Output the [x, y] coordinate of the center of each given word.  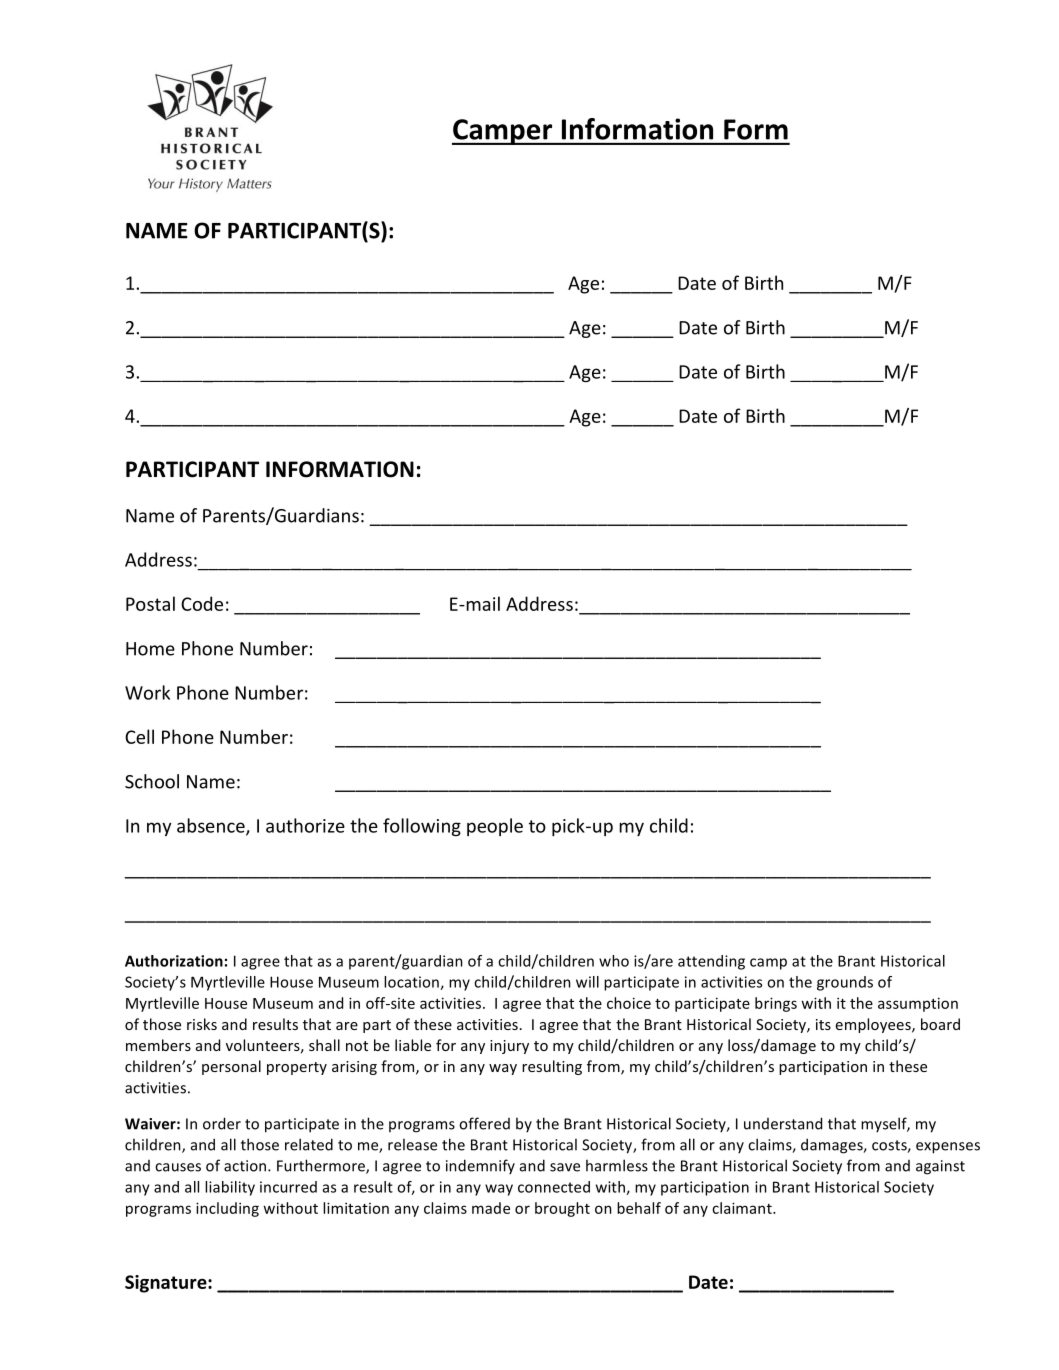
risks [202, 1024]
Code [202, 603]
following [422, 827]
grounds [845, 983]
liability [230, 1188]
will [587, 982]
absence [212, 826]
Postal [150, 603]
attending [711, 962]
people [495, 827]
